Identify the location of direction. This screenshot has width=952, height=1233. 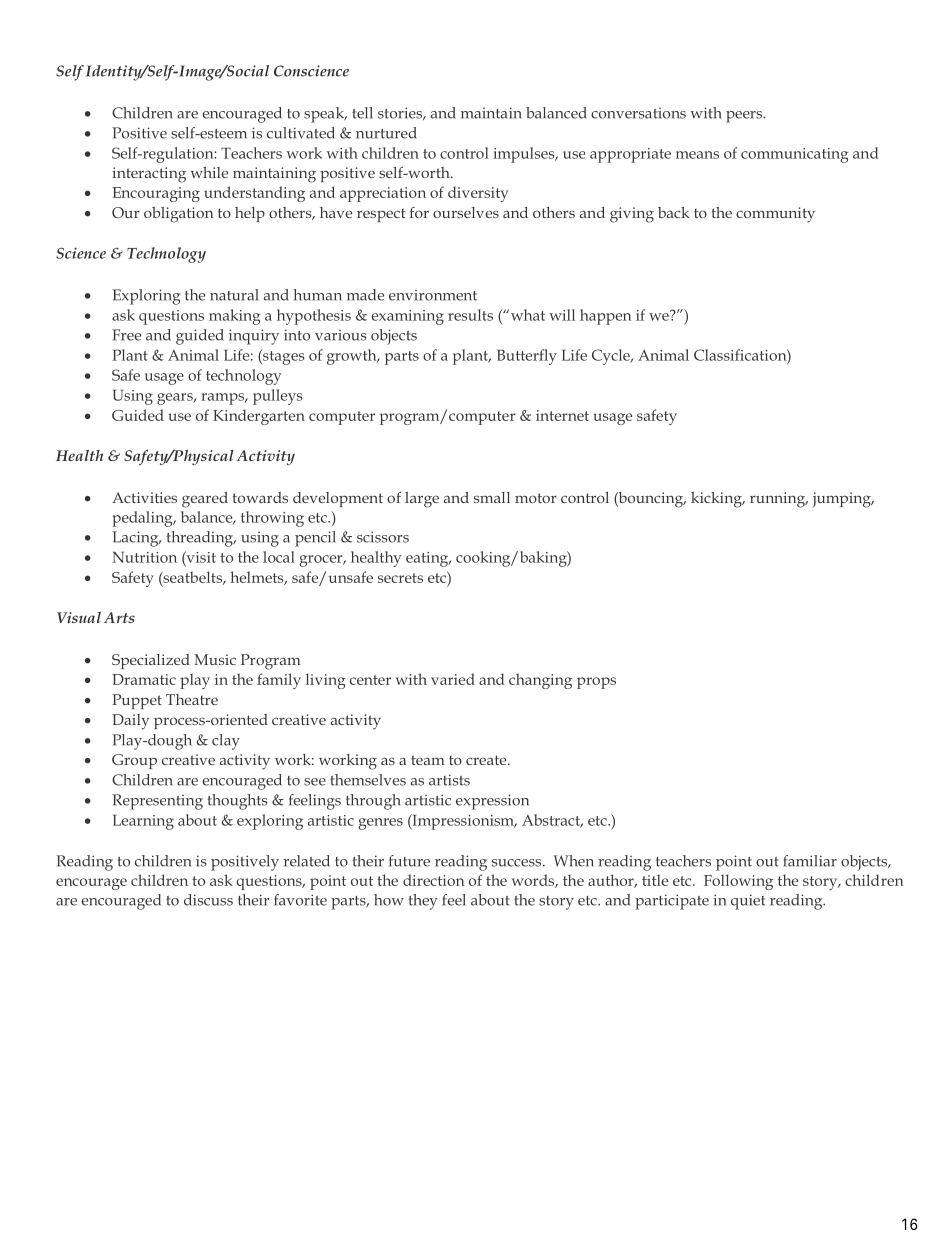
(433, 880).
